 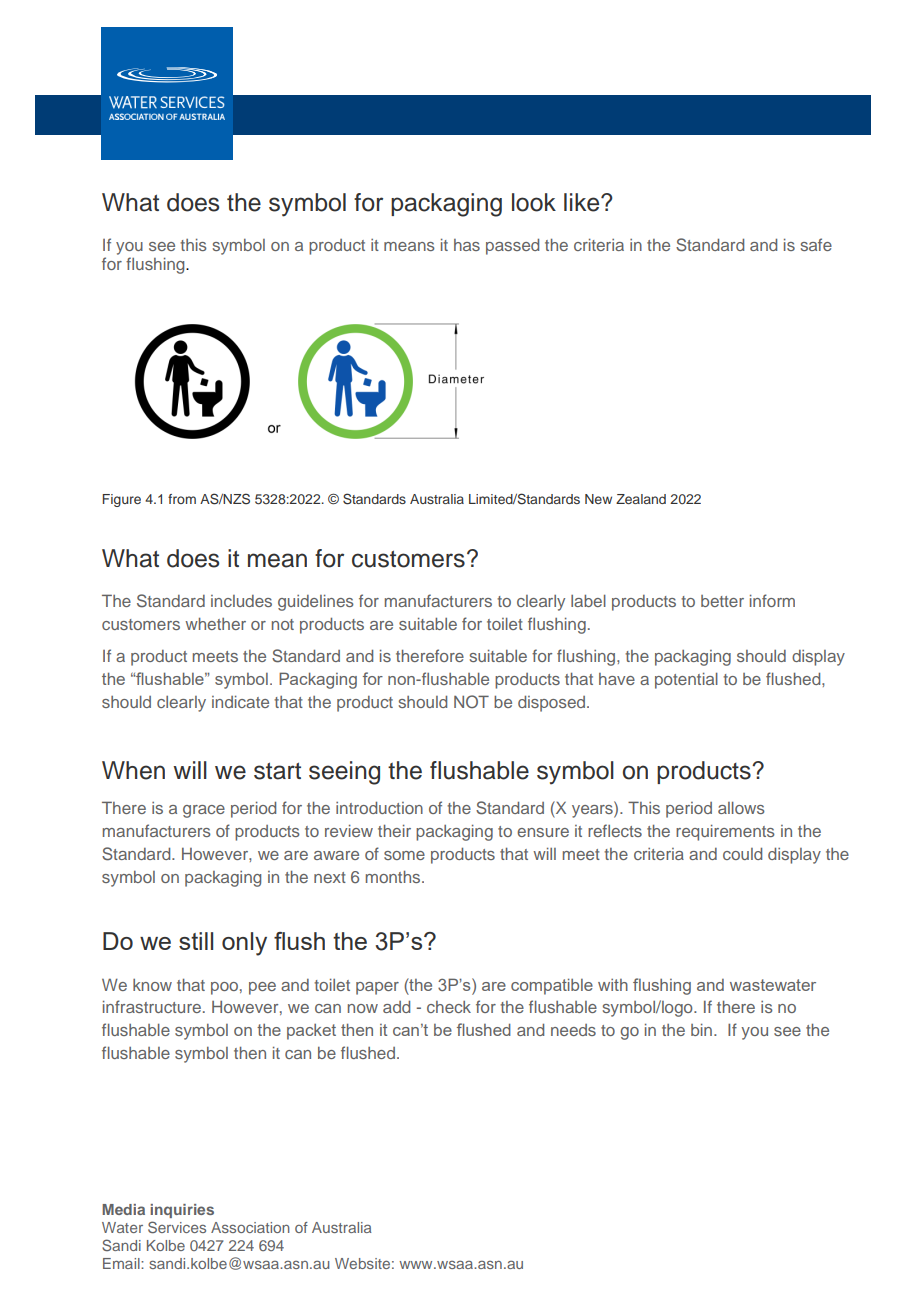 I want to click on has, so click(x=467, y=245).
